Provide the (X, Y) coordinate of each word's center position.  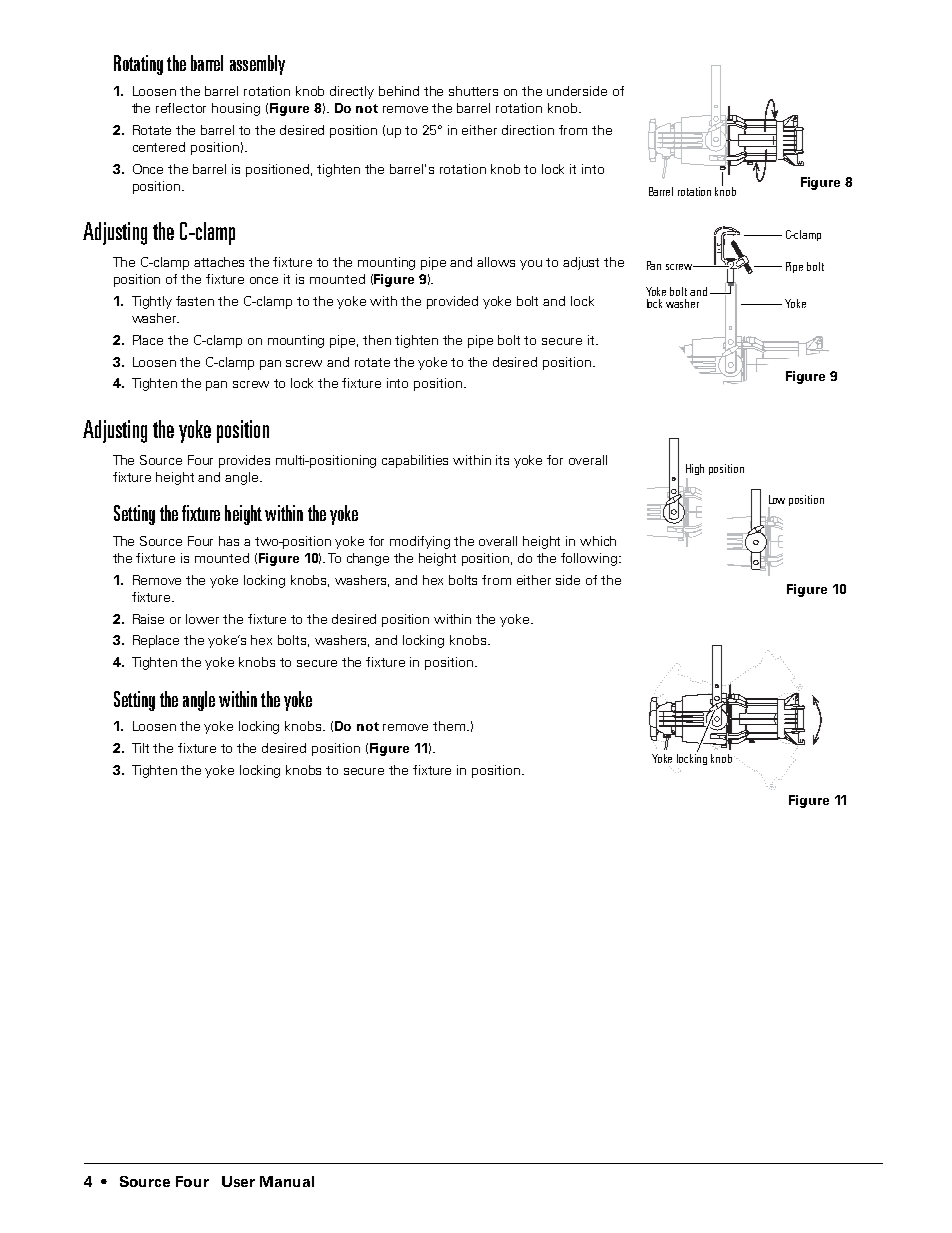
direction (528, 130)
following (590, 559)
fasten (195, 301)
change (368, 559)
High (695, 469)
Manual (287, 1181)
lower (202, 619)
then (377, 340)
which (598, 541)
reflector (181, 108)
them (450, 726)
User (238, 1181)
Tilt (140, 748)
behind (399, 91)
